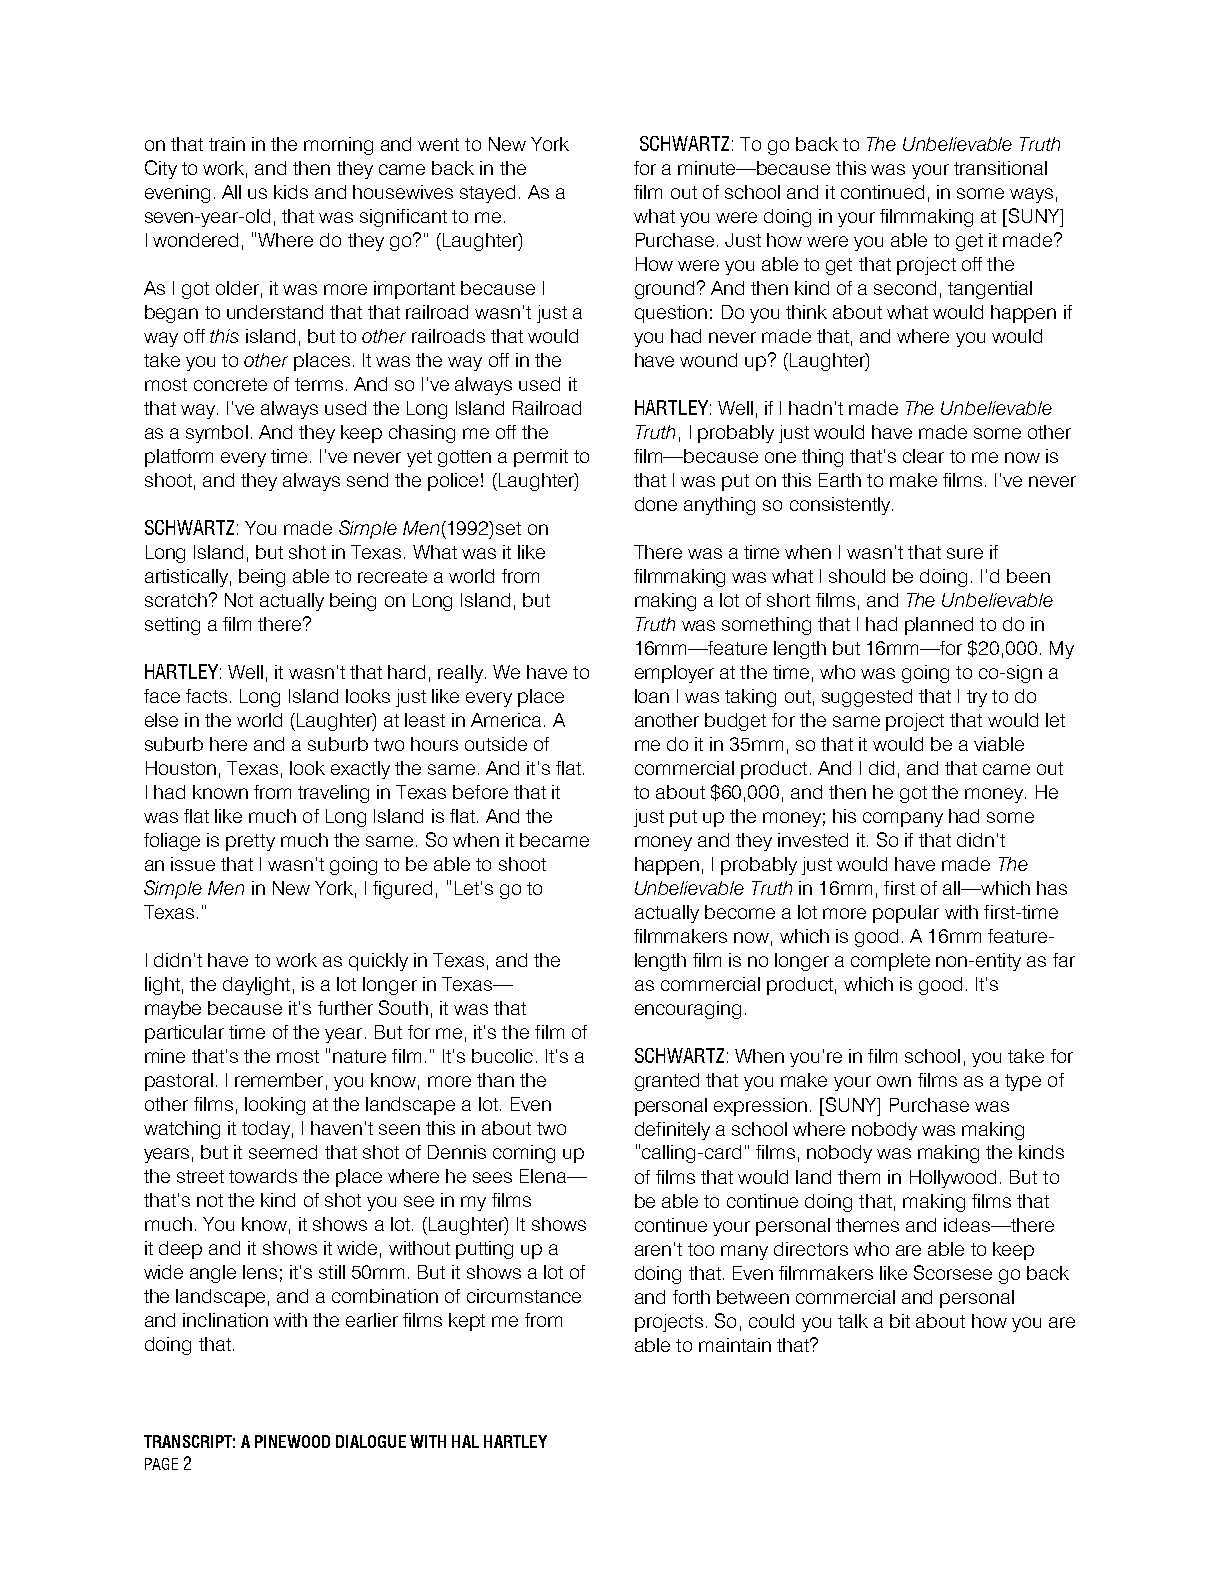  Describe the element at coordinates (487, 194) in the screenshot. I see `stayed` at that location.
